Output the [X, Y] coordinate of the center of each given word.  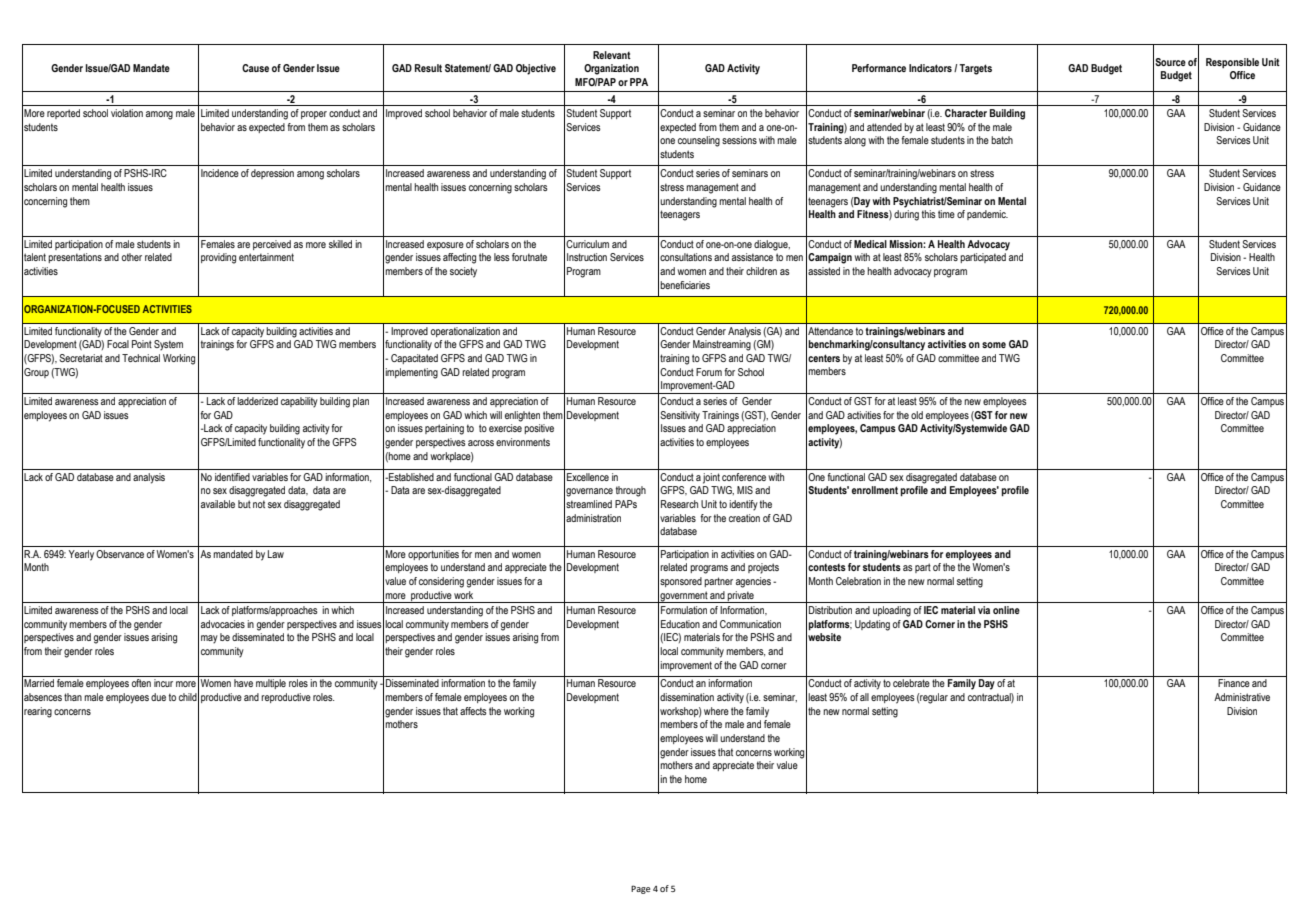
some [994, 345]
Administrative [1242, 697]
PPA [639, 82]
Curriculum [587, 244]
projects [763, 568]
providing [218, 258]
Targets [975, 69]
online [1006, 610]
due [158, 697]
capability [299, 402]
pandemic [987, 215]
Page [640, 889]
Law [276, 554]
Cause [255, 68]
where [716, 711]
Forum [709, 372]
